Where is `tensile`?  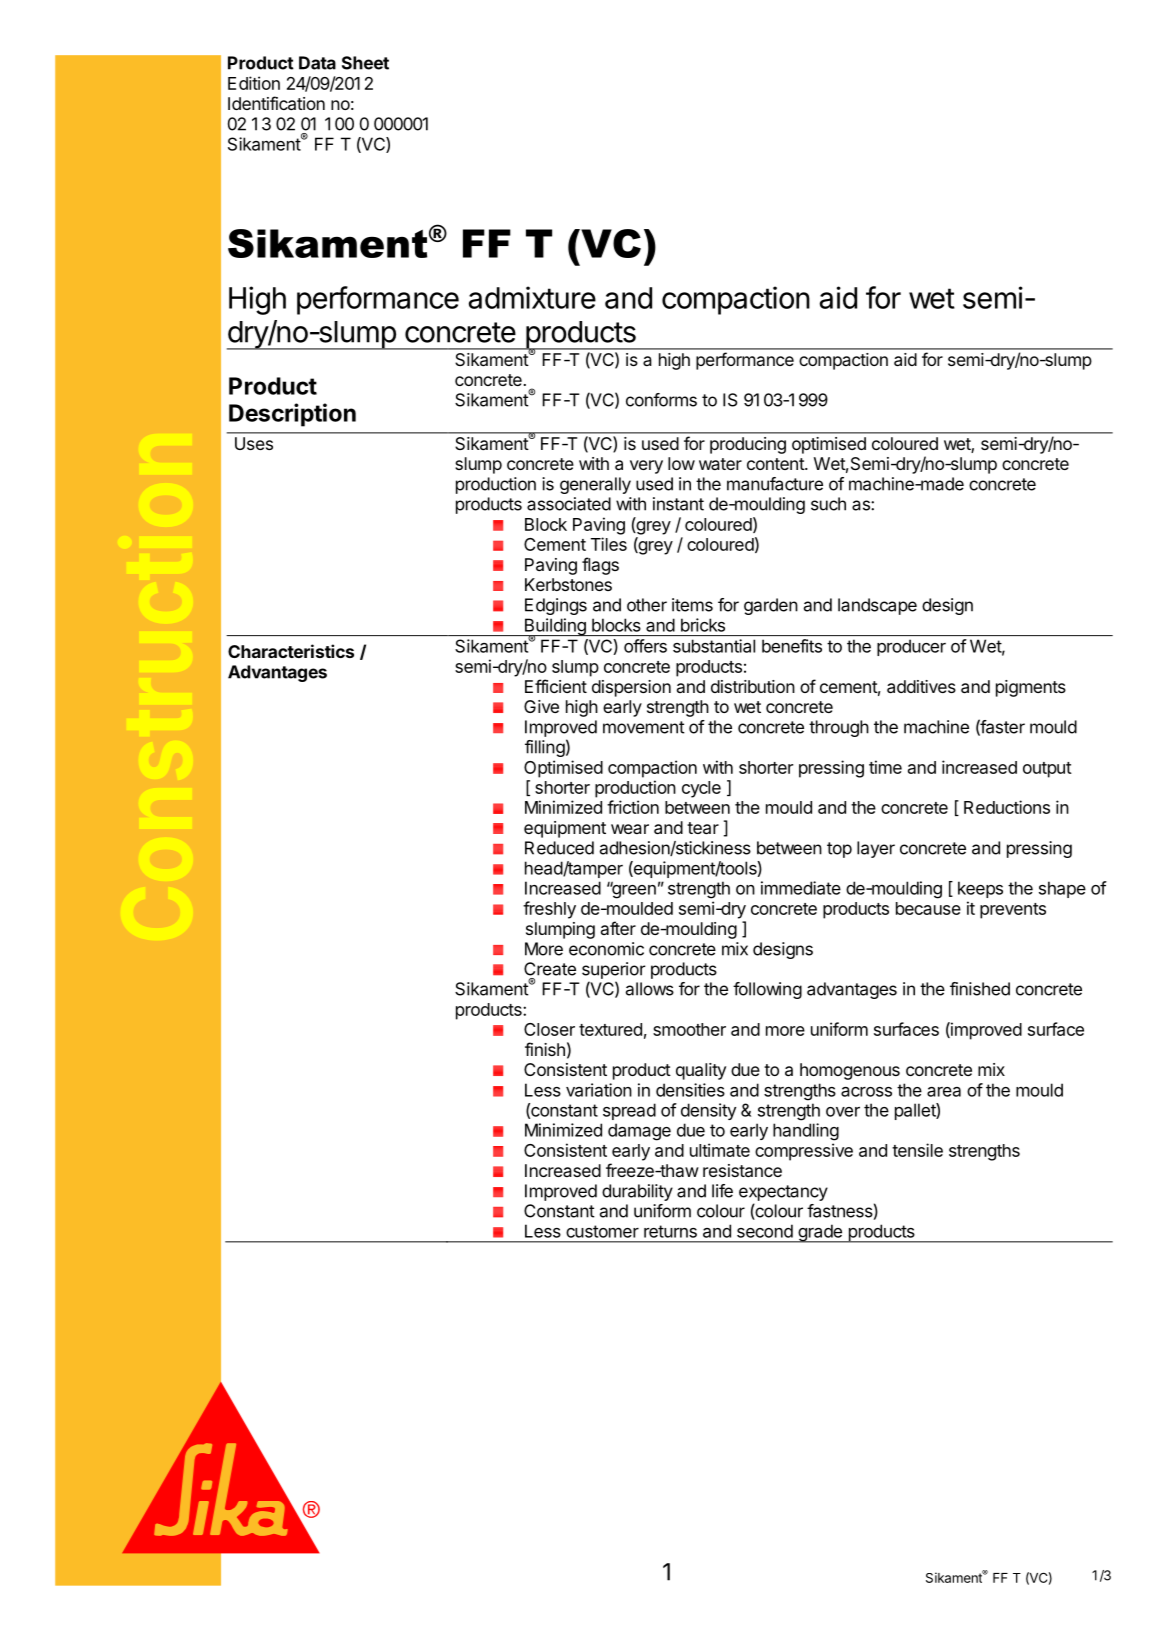
tensile is located at coordinates (917, 1150).
